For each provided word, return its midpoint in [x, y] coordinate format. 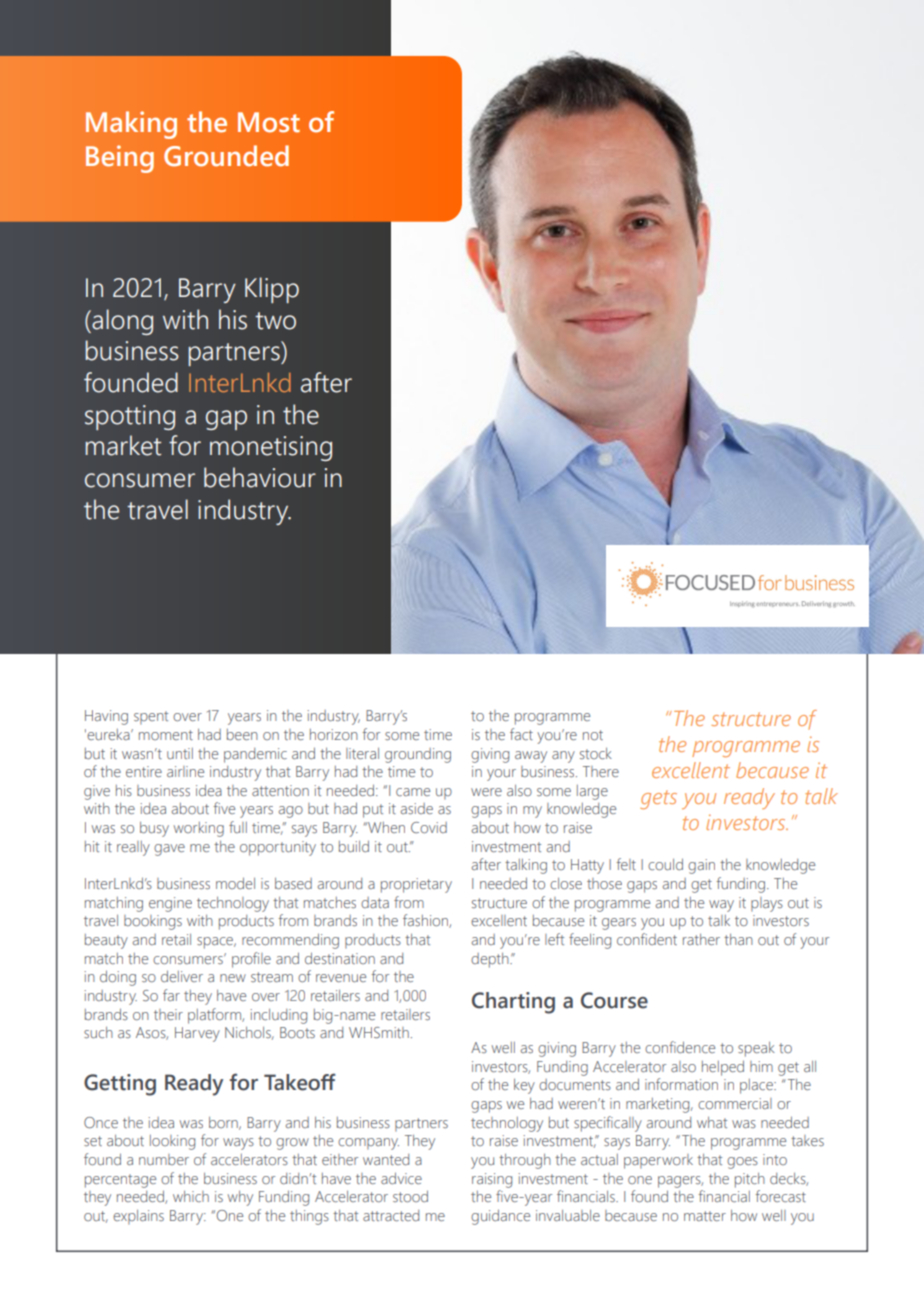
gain [701, 866]
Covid [429, 827]
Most [269, 122]
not [593, 735]
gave [169, 850]
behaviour [260, 477]
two [275, 321]
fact [521, 734]
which [191, 1196]
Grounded [226, 156]
